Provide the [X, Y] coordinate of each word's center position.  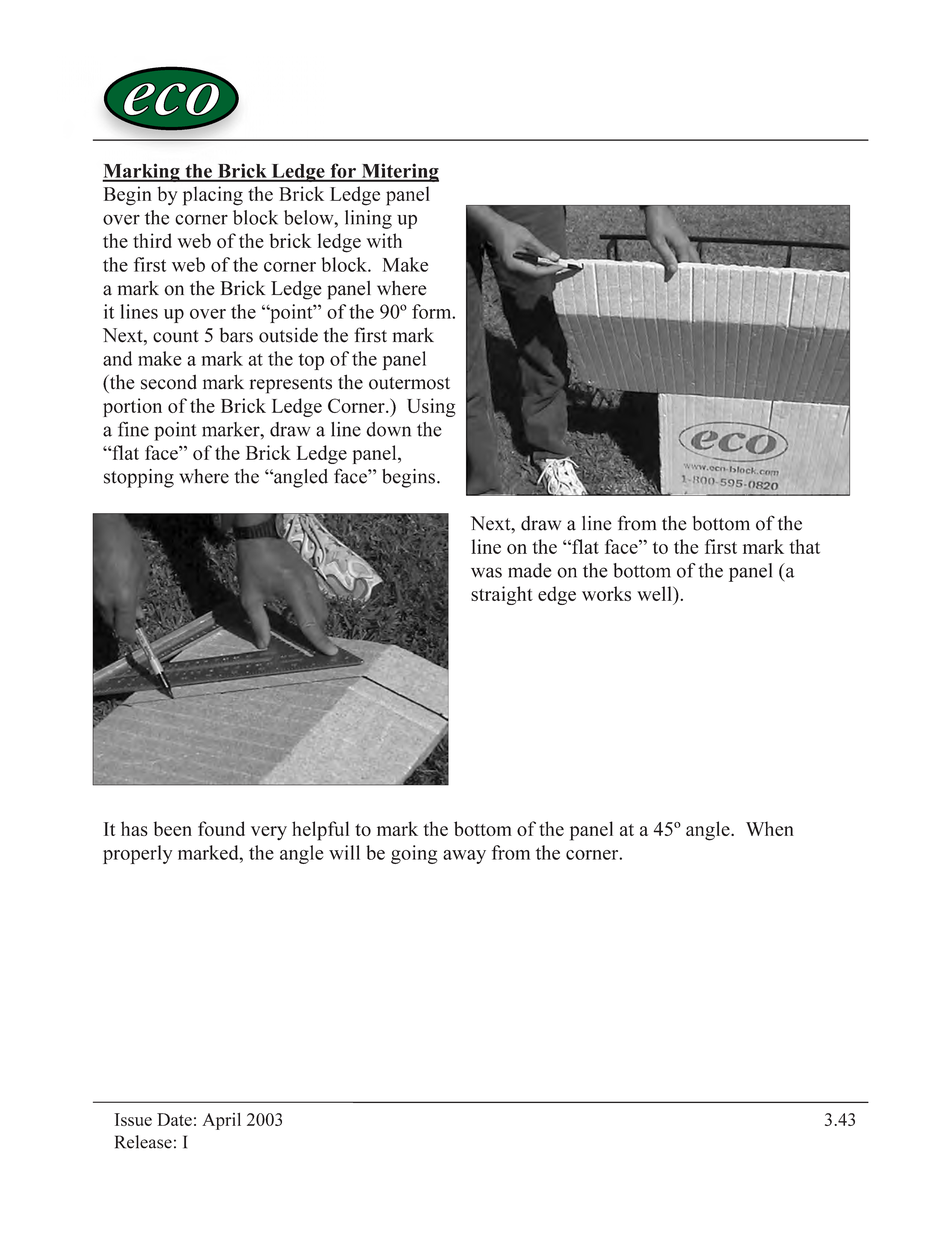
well [655, 593]
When [770, 828]
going [414, 854]
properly [137, 854]
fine [133, 429]
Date [174, 1119]
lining [368, 219]
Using [431, 407]
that [804, 546]
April [221, 1121]
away [464, 857]
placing [213, 196]
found [221, 828]
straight [502, 595]
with [384, 240]
